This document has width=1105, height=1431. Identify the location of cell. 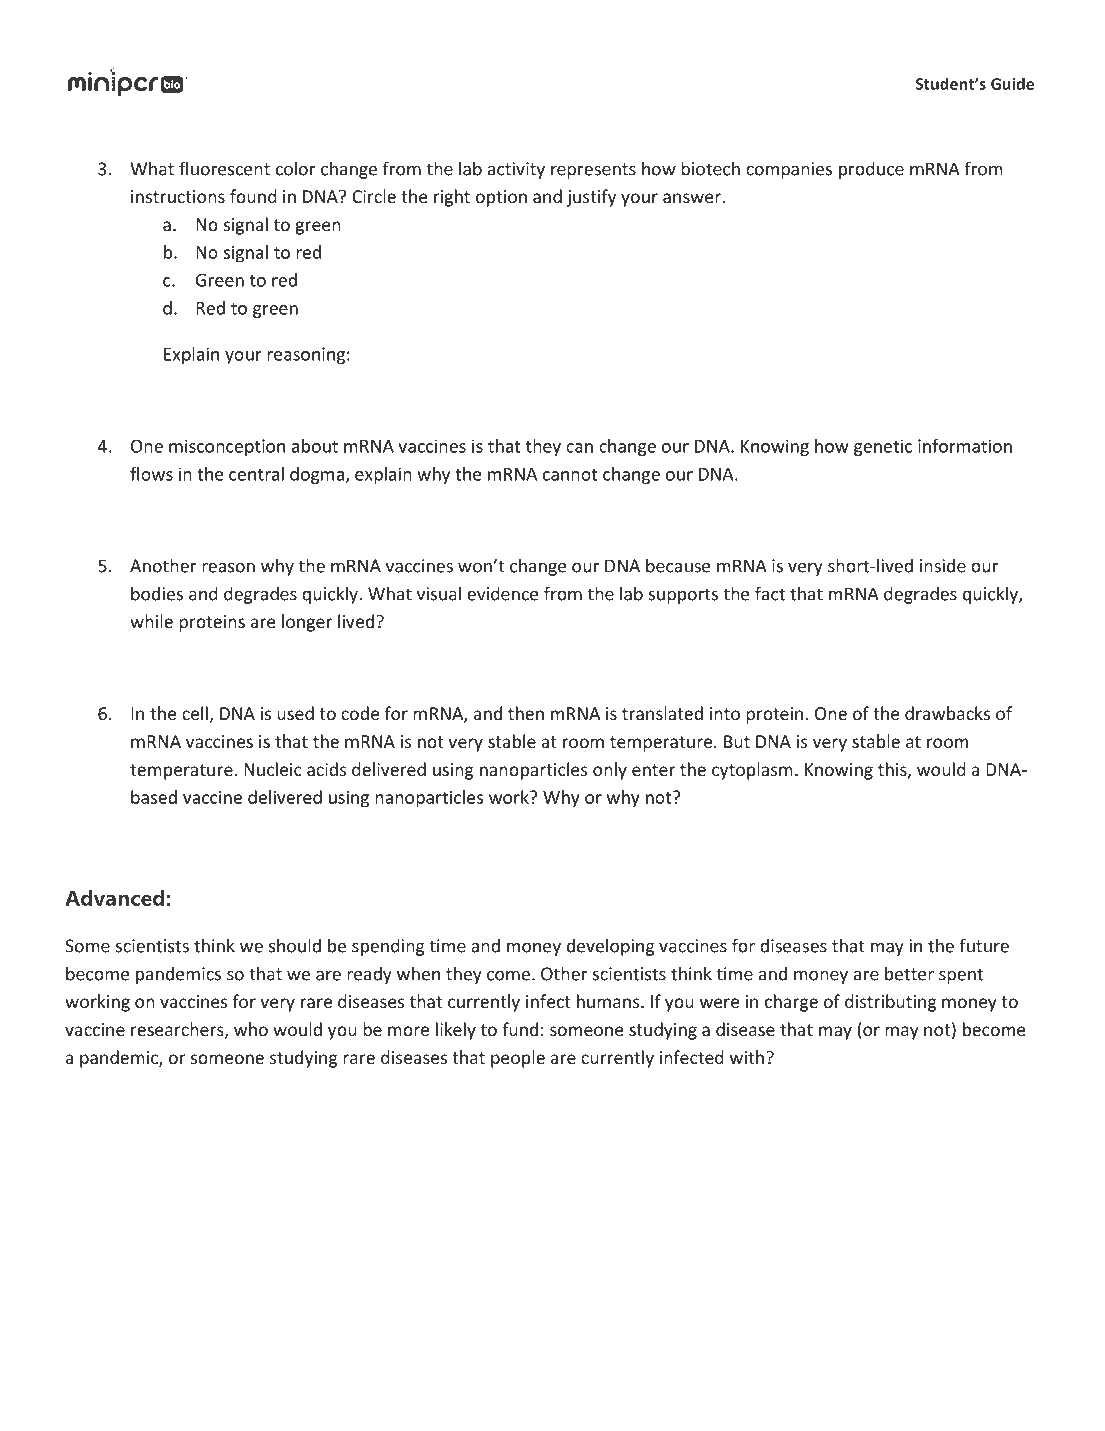
(195, 713).
